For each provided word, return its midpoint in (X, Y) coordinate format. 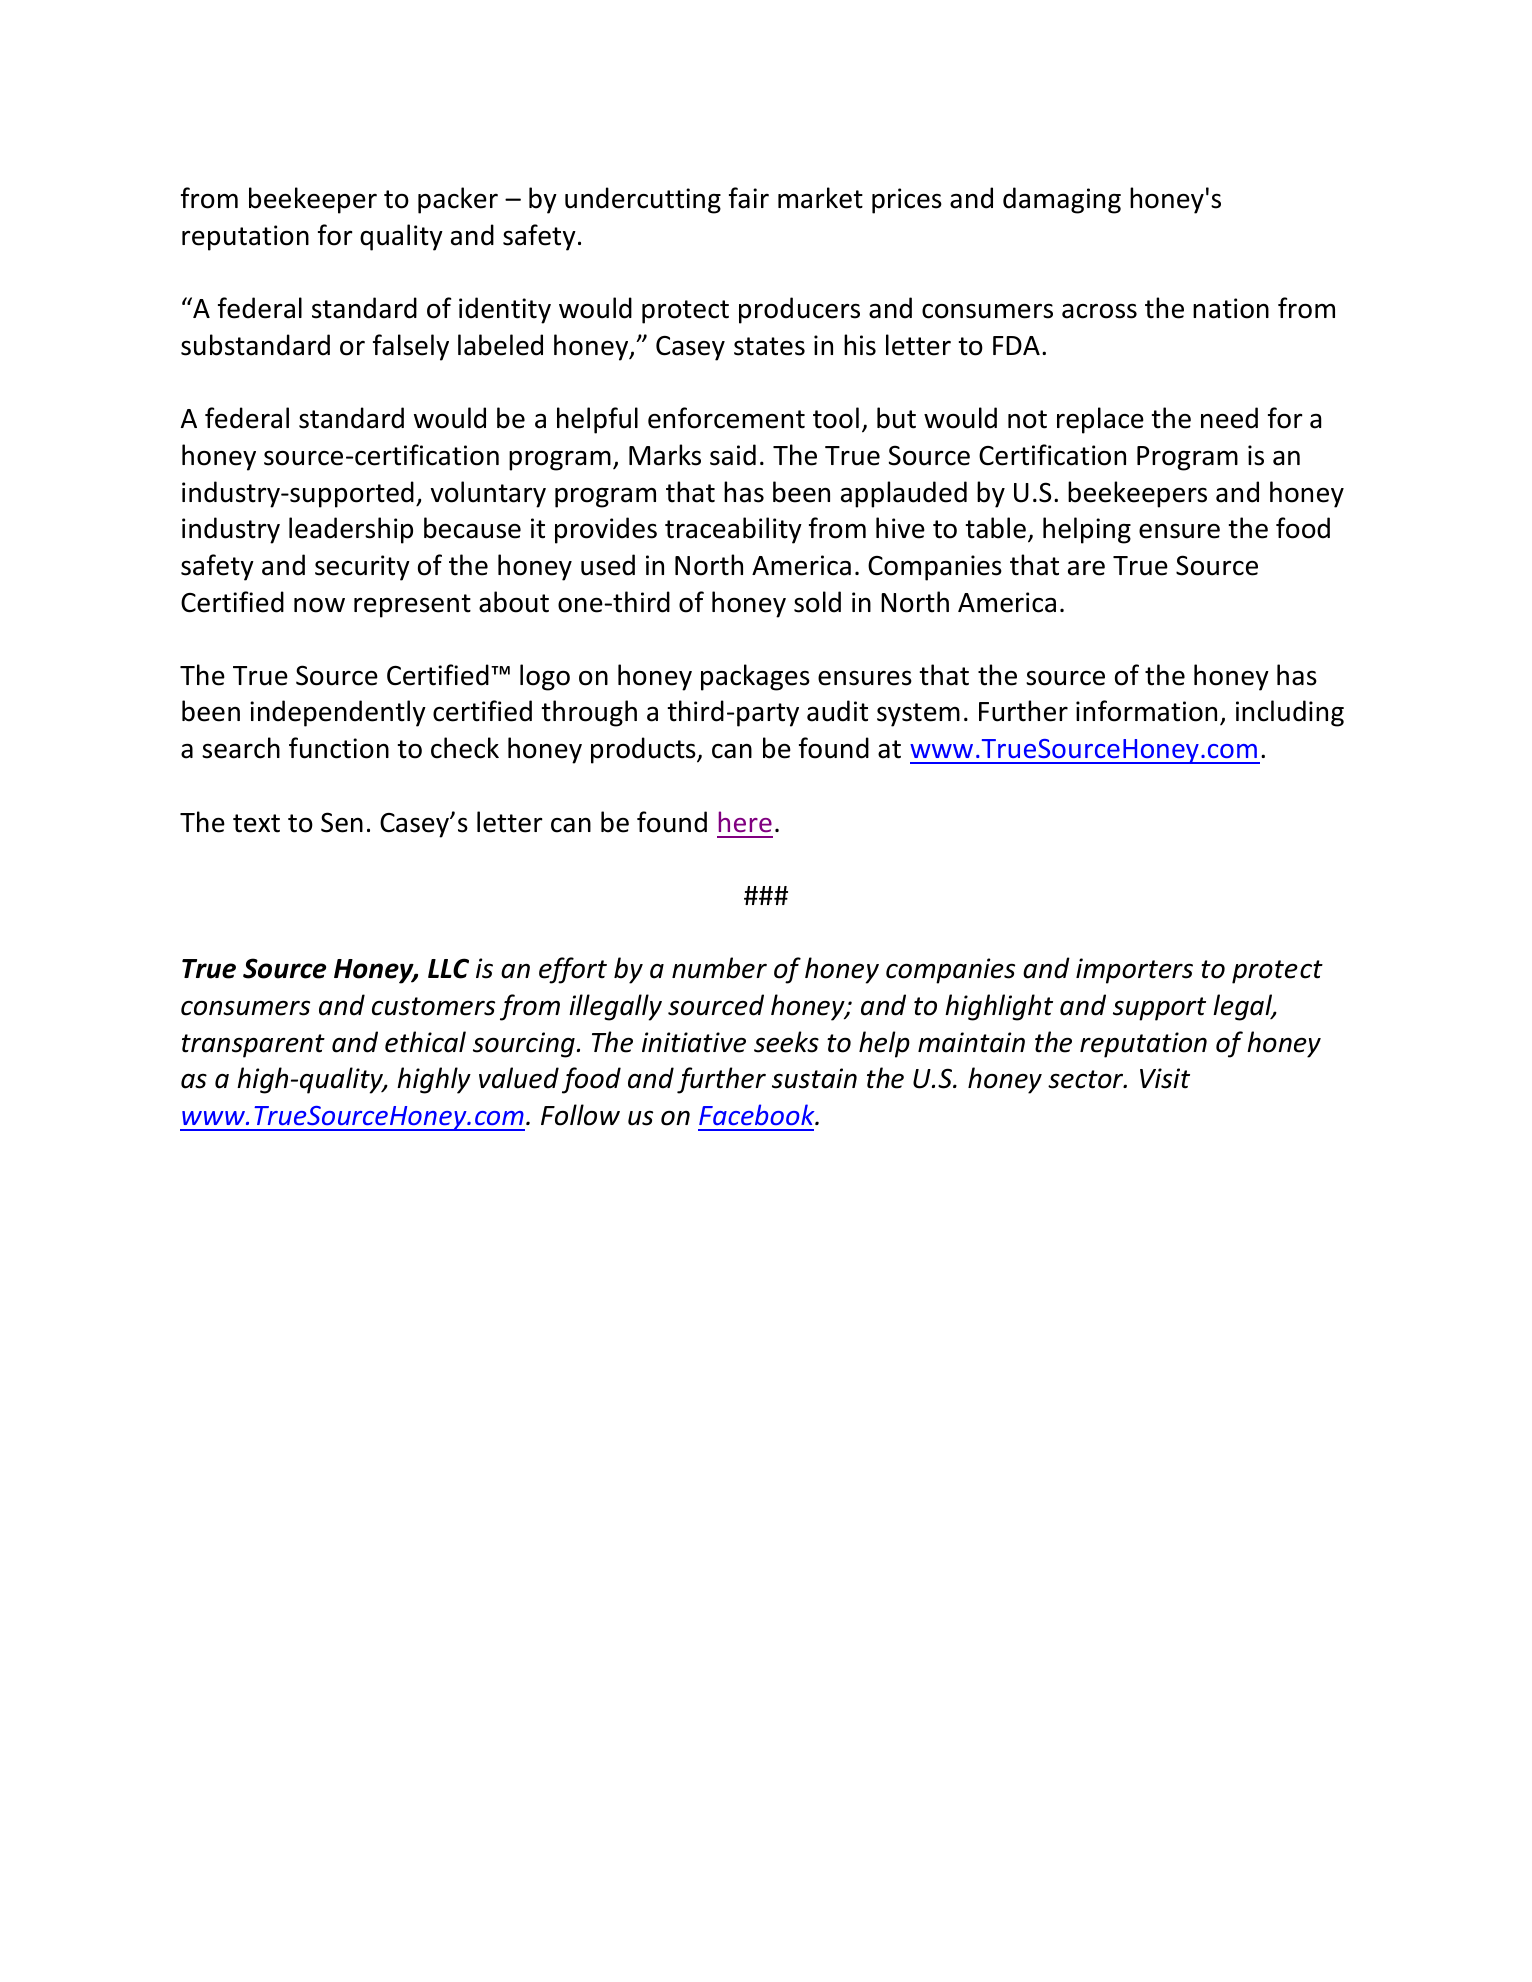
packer (458, 200)
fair (749, 198)
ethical (425, 1042)
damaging (1062, 200)
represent (412, 606)
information (1146, 711)
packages (755, 677)
